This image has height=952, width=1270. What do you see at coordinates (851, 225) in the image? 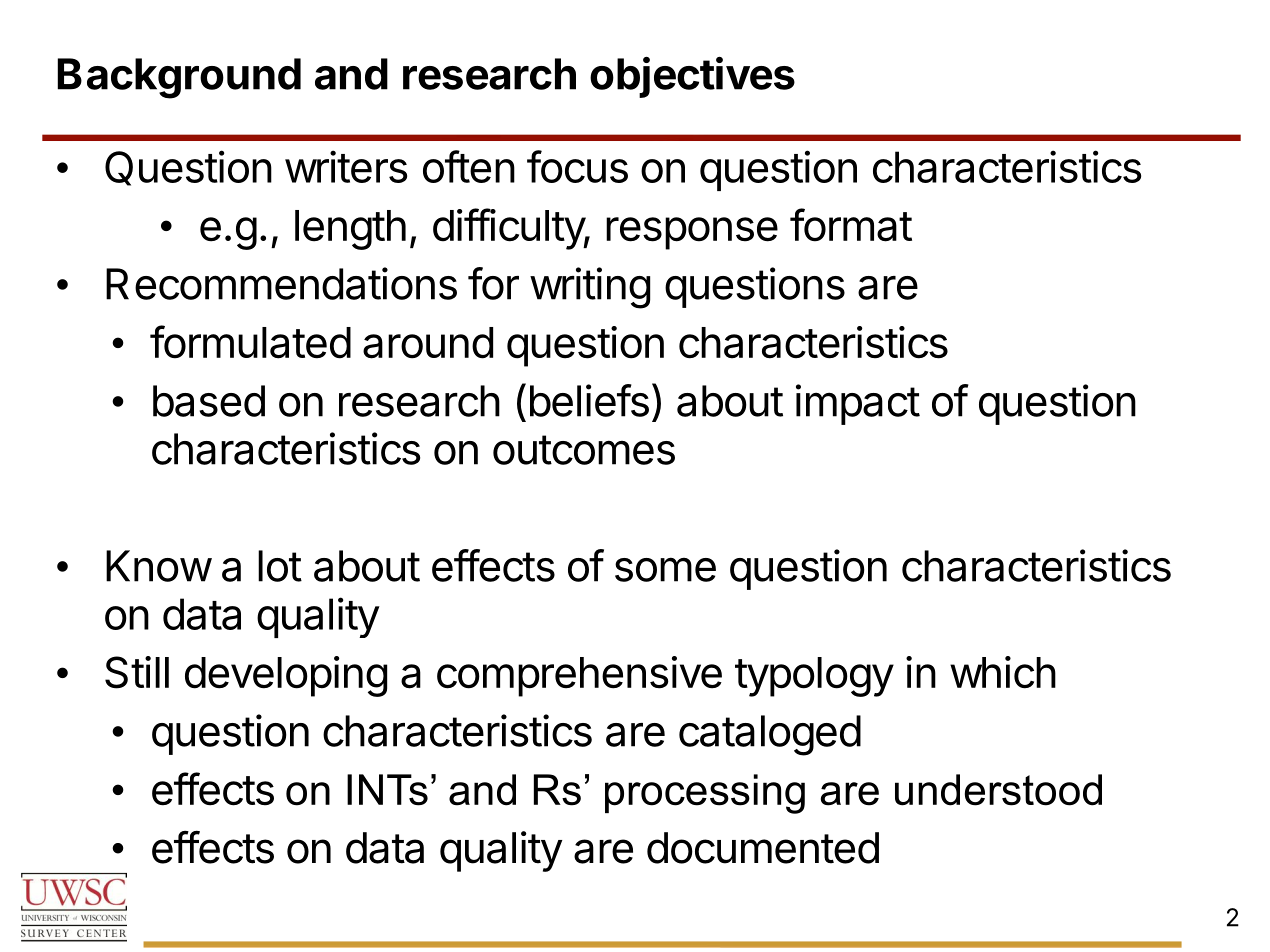
I see `format` at bounding box center [851, 225].
